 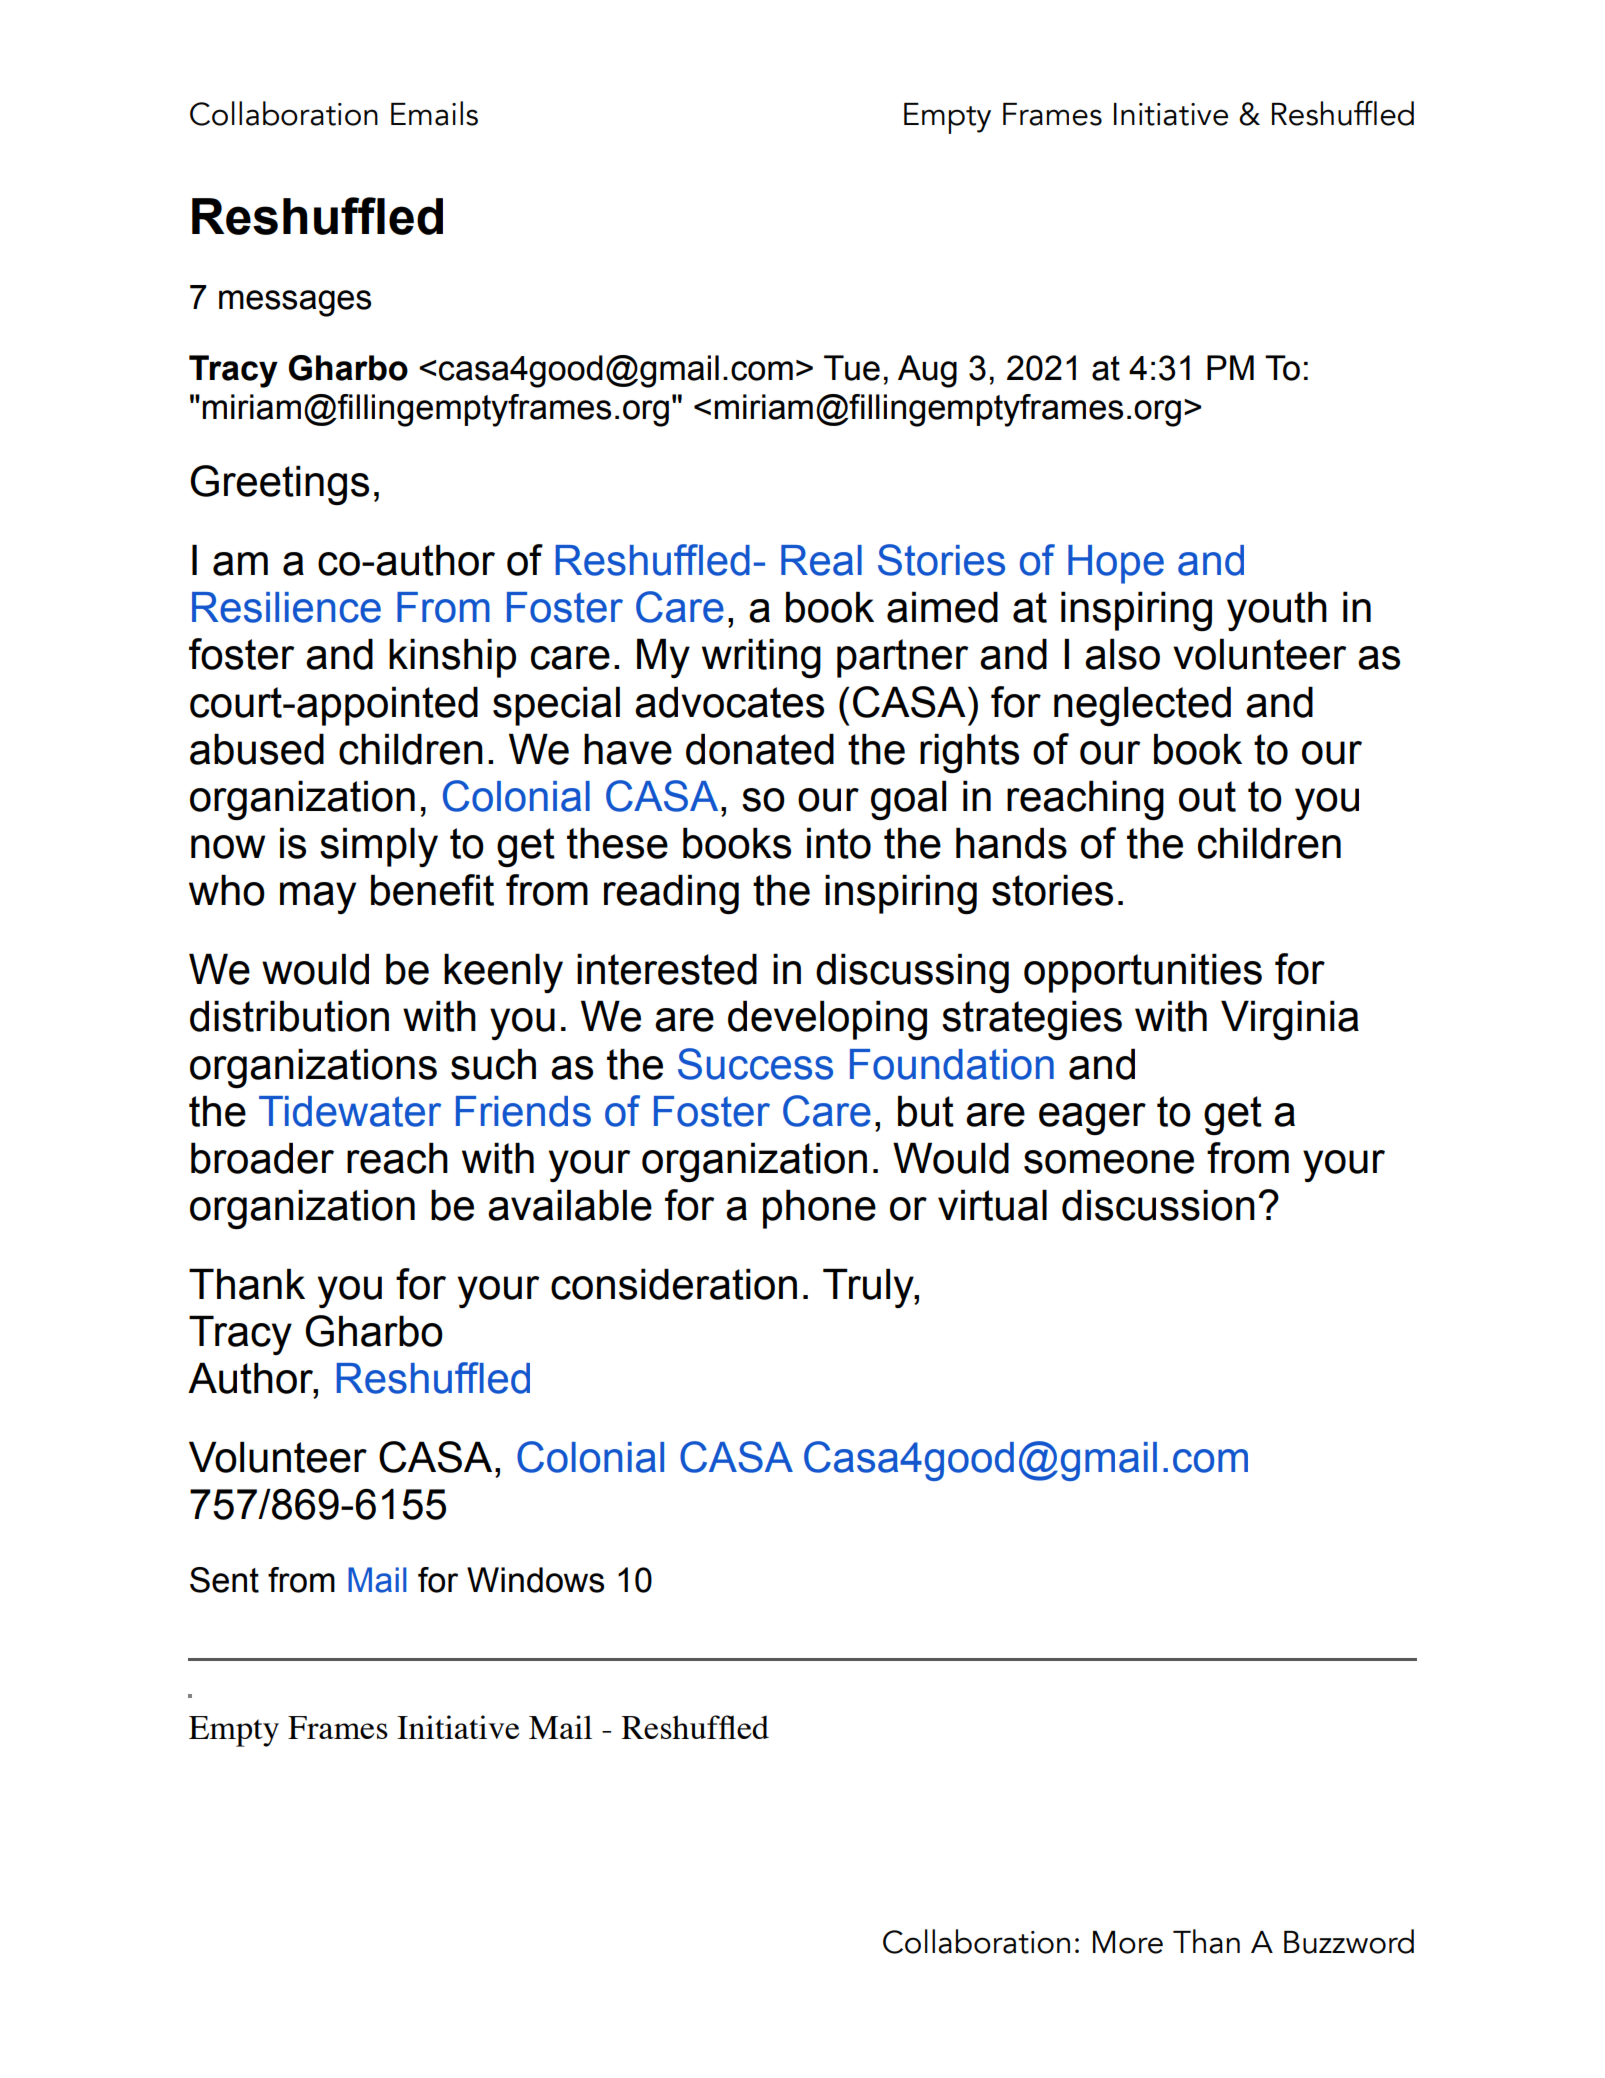 What do you see at coordinates (761, 658) in the document?
I see `writing` at bounding box center [761, 658].
